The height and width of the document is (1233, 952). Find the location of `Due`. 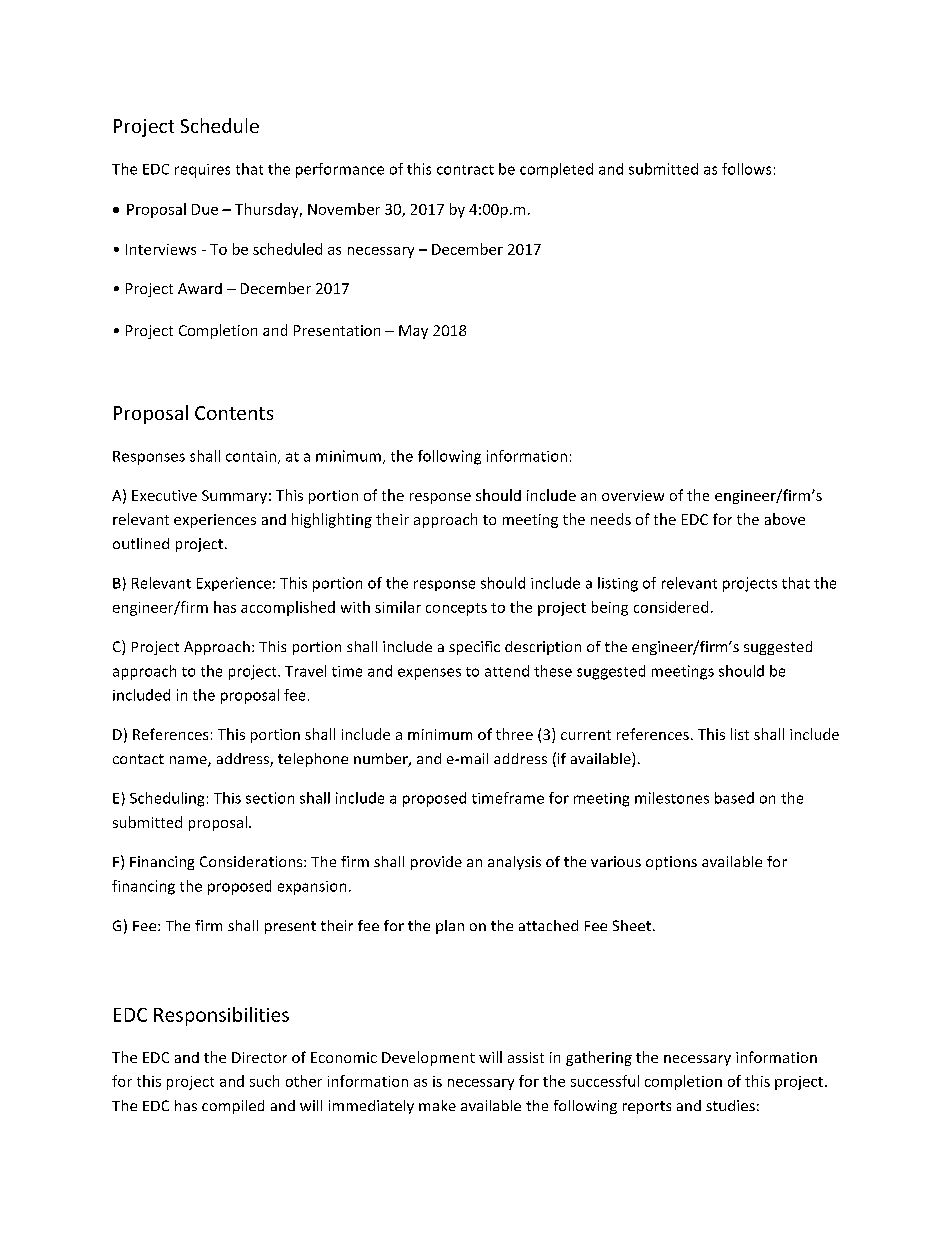

Due is located at coordinates (205, 209).
